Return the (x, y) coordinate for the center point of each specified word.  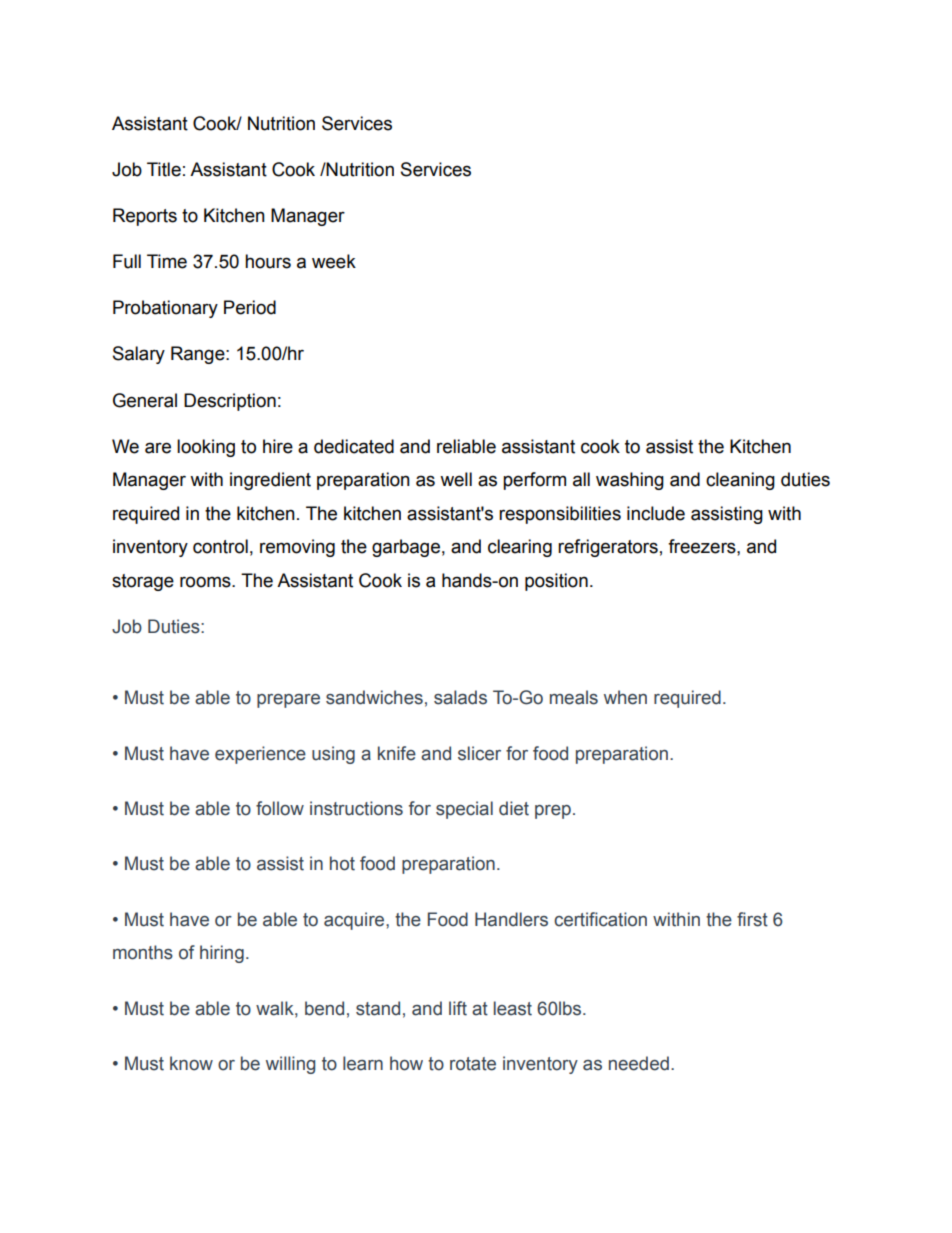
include (656, 513)
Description (230, 402)
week (334, 261)
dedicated (354, 446)
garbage (406, 548)
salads (460, 697)
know (191, 1063)
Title (164, 169)
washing (630, 481)
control (220, 546)
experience (260, 755)
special (464, 810)
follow (280, 808)
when (625, 697)
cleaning (740, 481)
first (752, 919)
